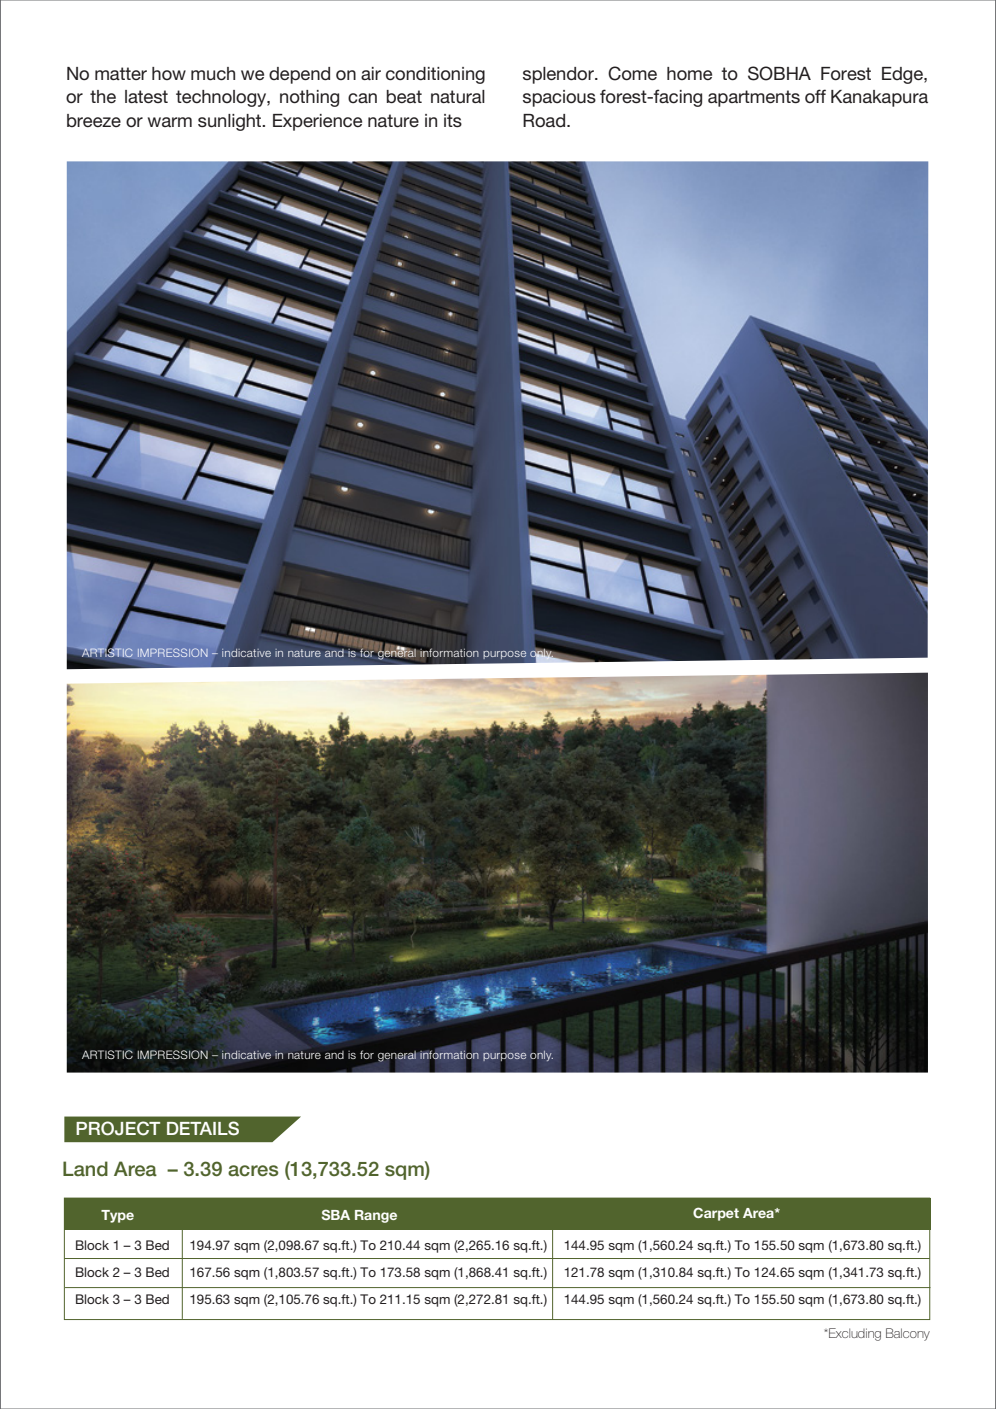 The width and height of the page is (996, 1409). I want to click on its, so click(453, 120).
